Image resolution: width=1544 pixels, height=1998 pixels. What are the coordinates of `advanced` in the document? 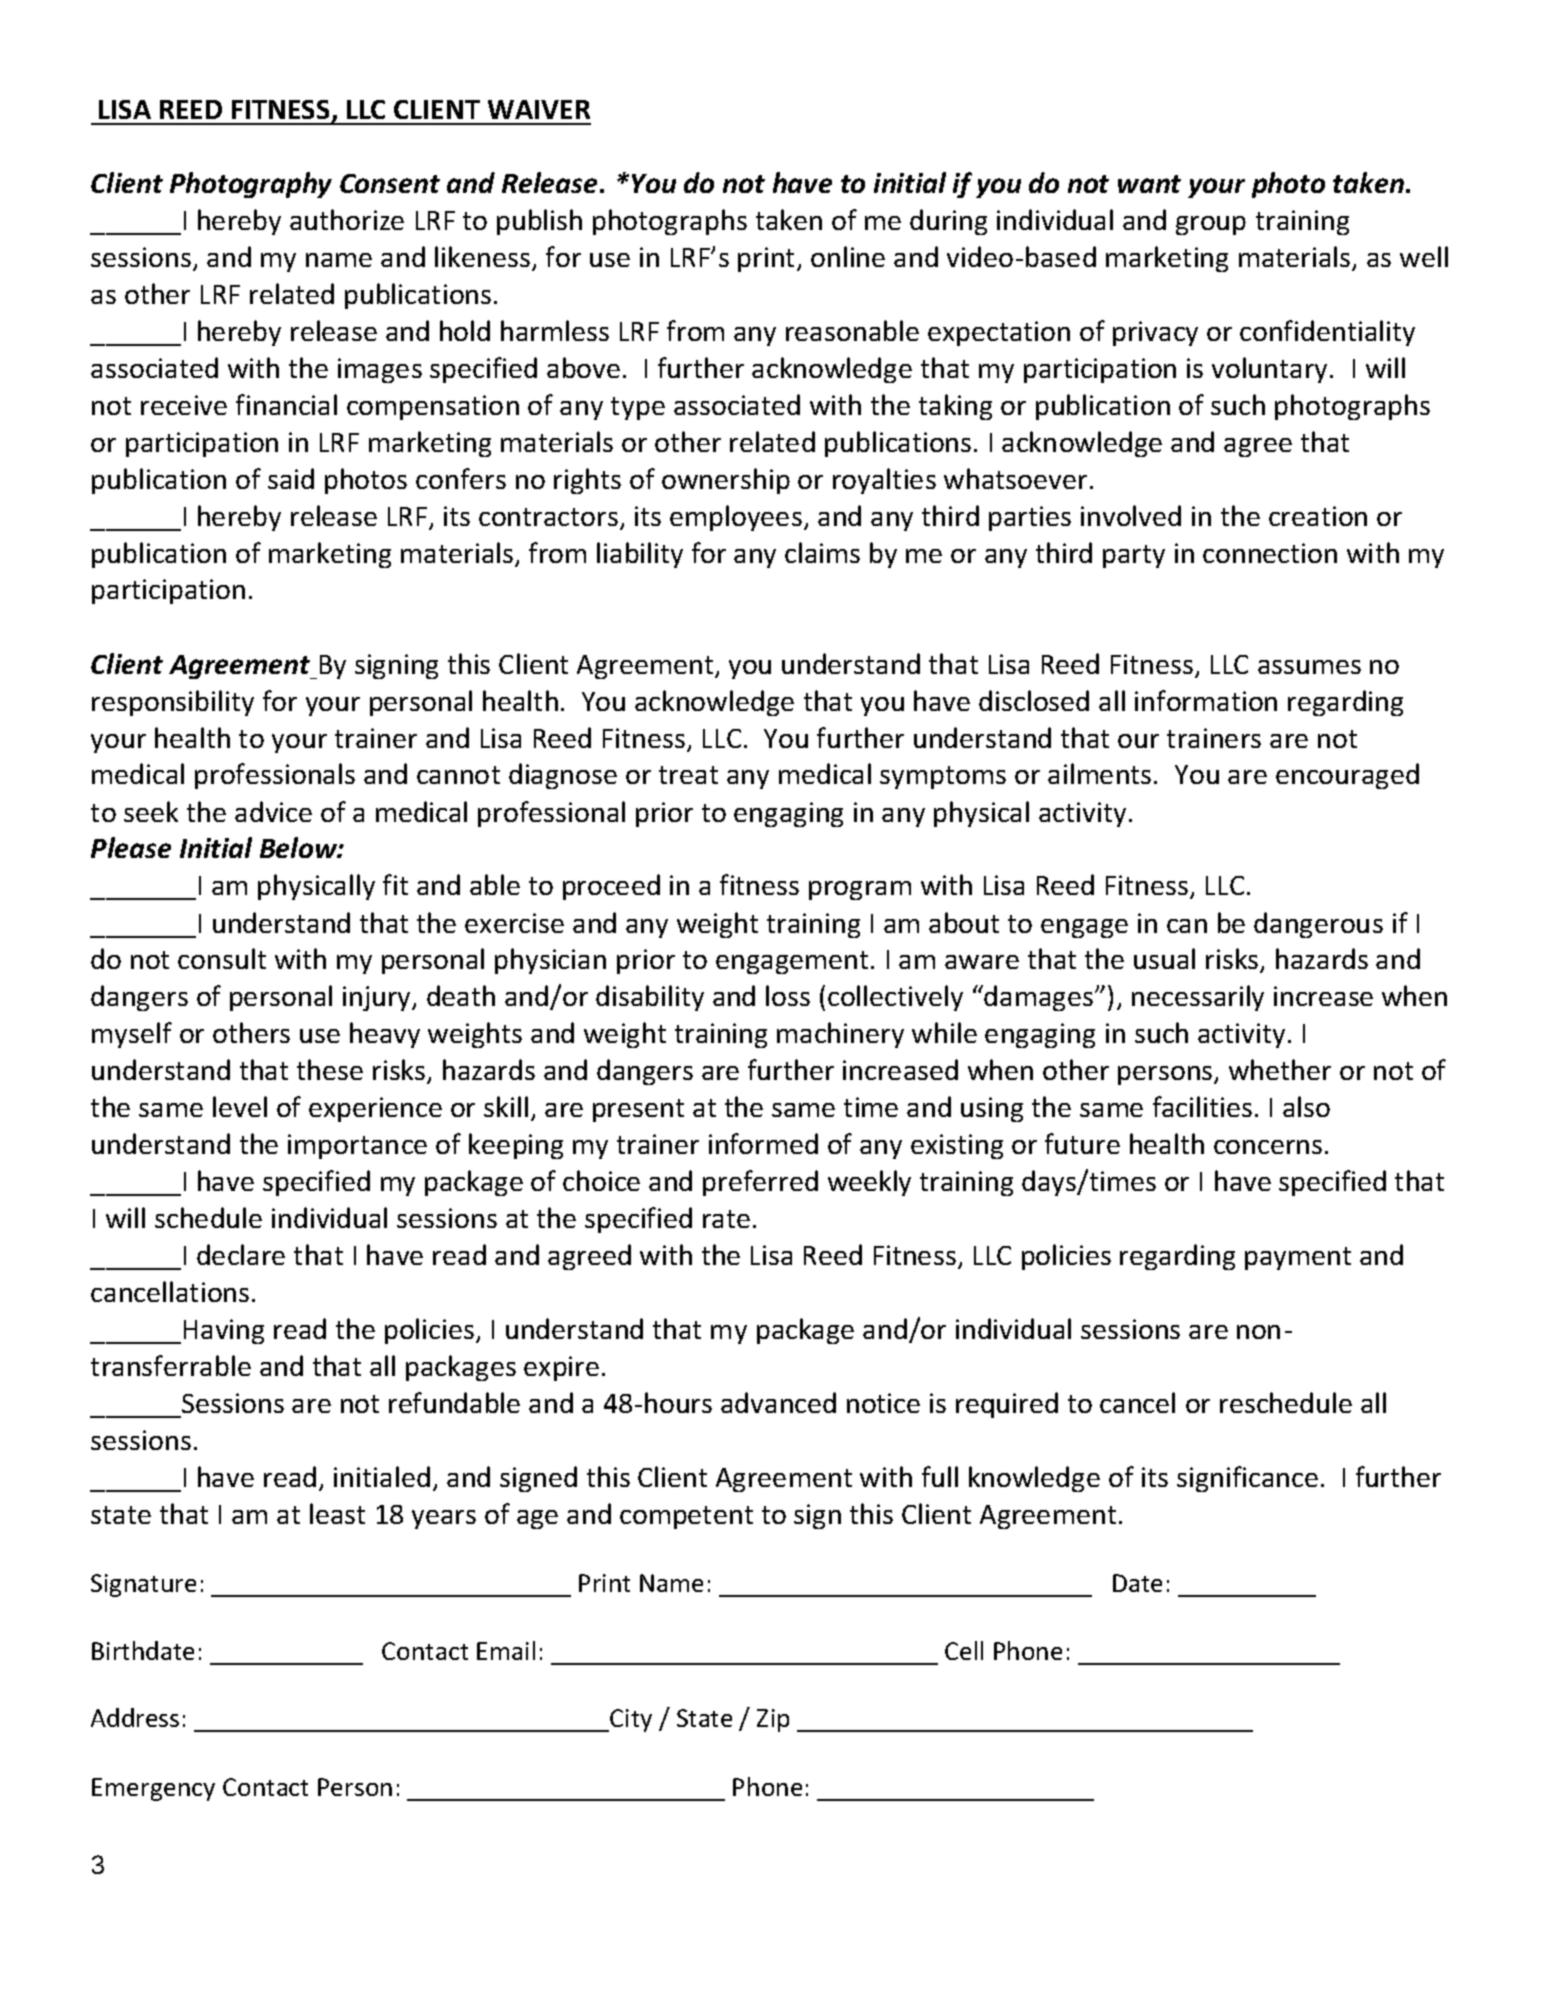 It's located at (778, 1402).
